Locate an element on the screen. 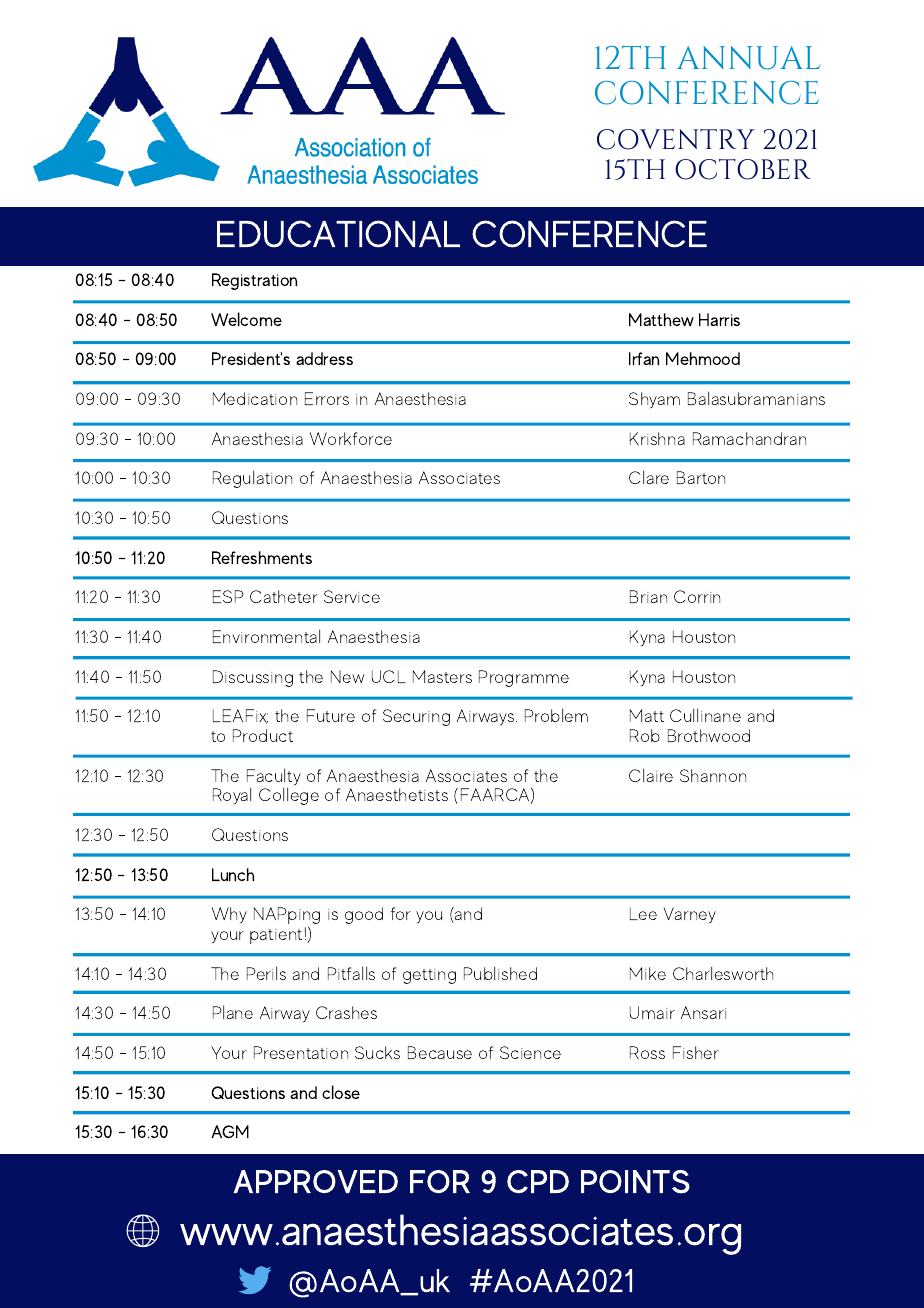 The width and height of the screenshot is (924, 1308). Catheter is located at coordinates (284, 596).
